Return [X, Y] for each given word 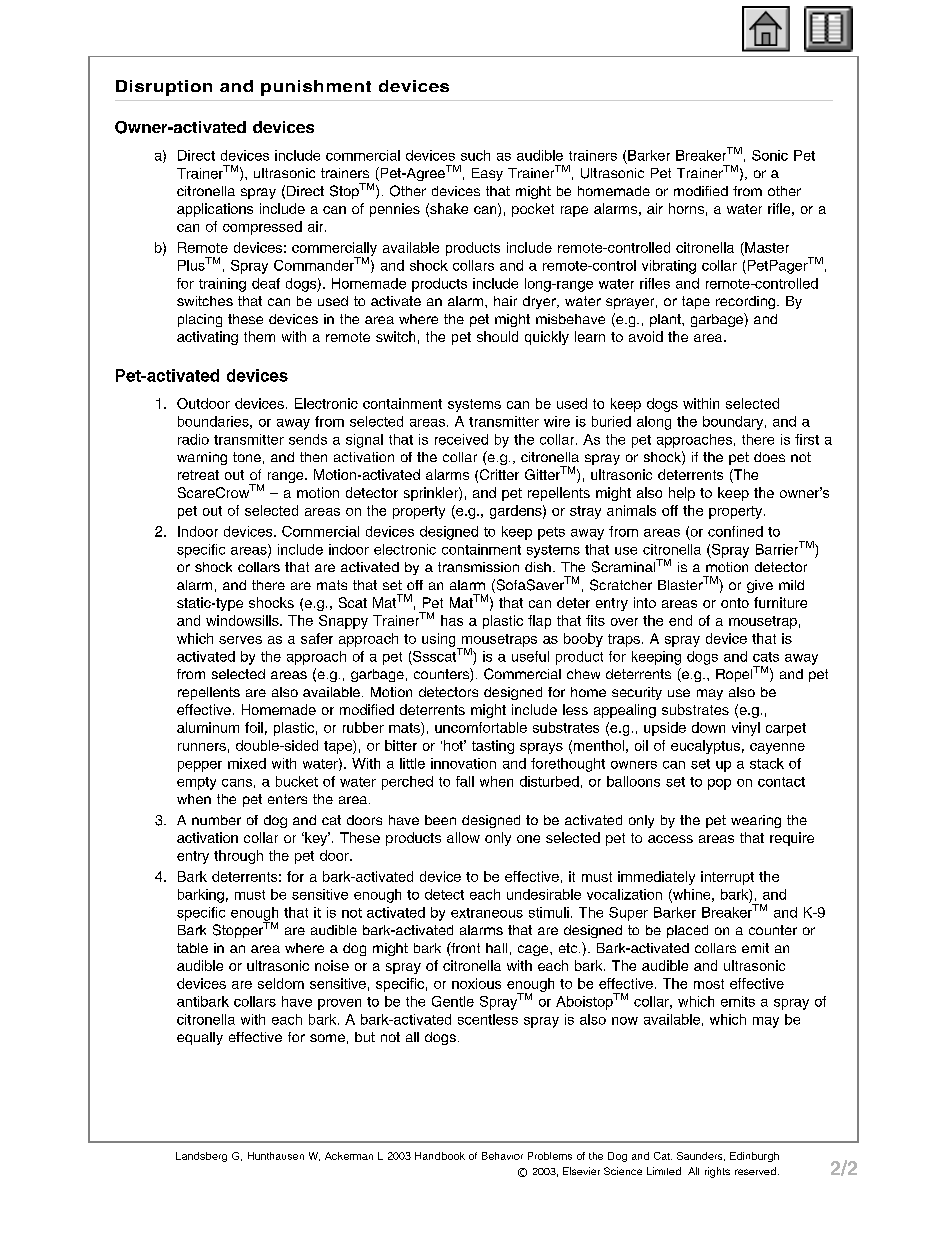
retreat [198, 475]
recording [747, 302]
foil [254, 727]
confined [735, 531]
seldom [281, 983]
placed [687, 931]
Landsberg [201, 1157]
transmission [478, 567]
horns [686, 208]
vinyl [746, 729]
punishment [316, 88]
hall [496, 948]
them [259, 336]
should [497, 336]
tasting [493, 747]
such [475, 155]
